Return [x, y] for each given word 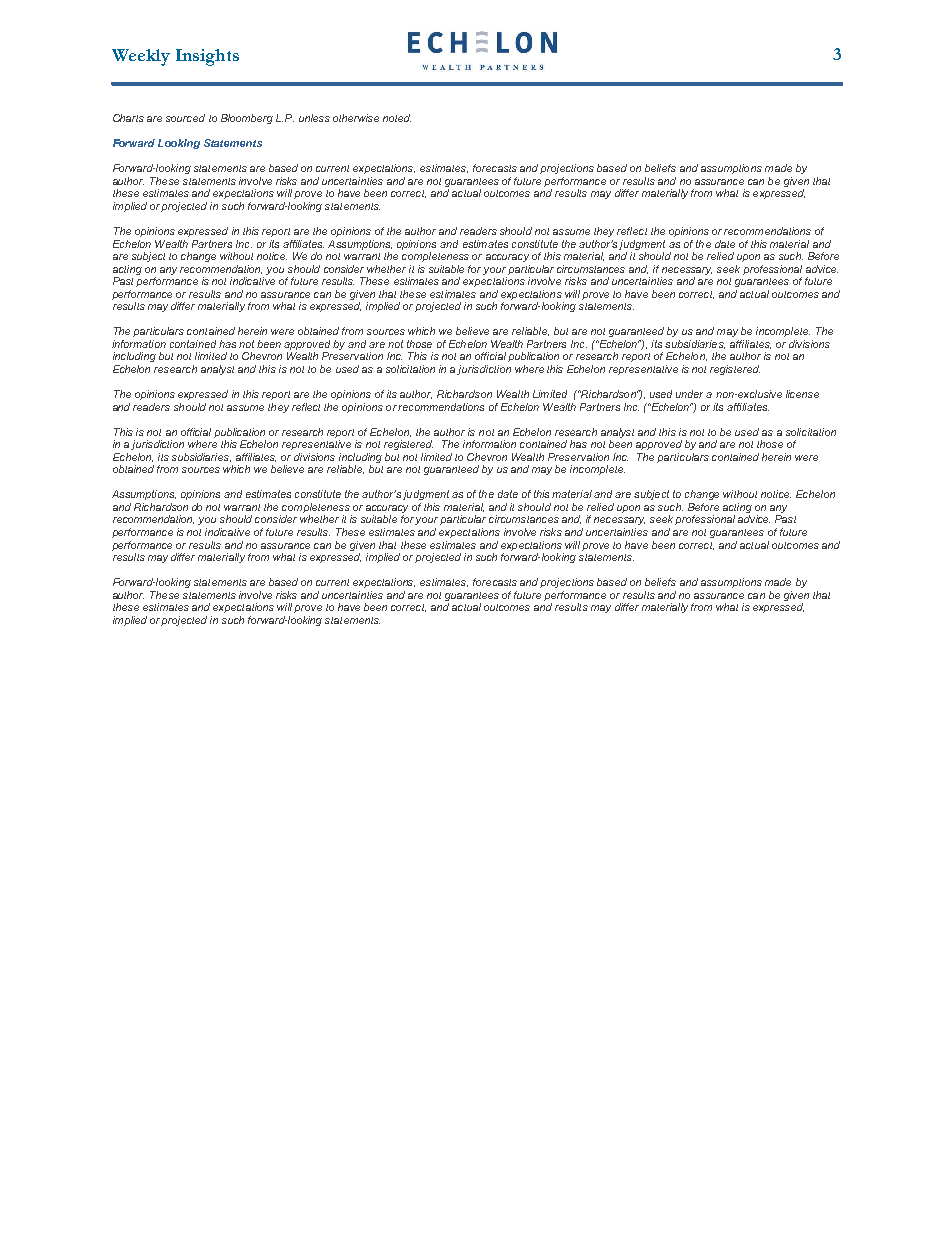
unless [314, 118]
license [802, 394]
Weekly [141, 57]
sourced [185, 118]
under [689, 394]
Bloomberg [247, 119]
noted [397, 118]
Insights [207, 57]
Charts [128, 118]
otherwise [356, 118]
